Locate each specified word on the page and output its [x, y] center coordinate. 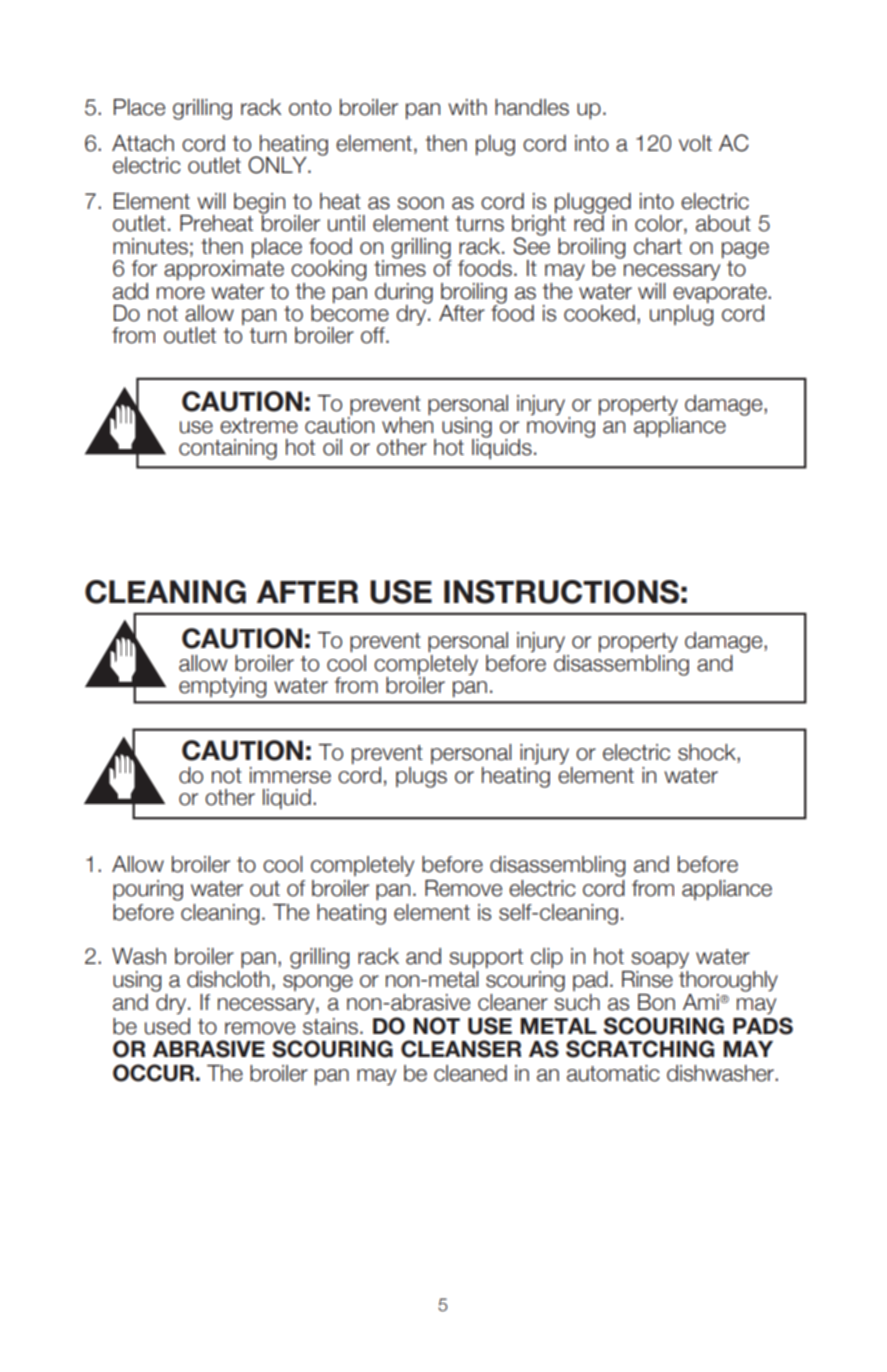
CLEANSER [461, 1049]
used [167, 1026]
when [407, 425]
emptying [222, 687]
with [467, 107]
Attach [143, 143]
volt [695, 143]
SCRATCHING [640, 1049]
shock [708, 753]
